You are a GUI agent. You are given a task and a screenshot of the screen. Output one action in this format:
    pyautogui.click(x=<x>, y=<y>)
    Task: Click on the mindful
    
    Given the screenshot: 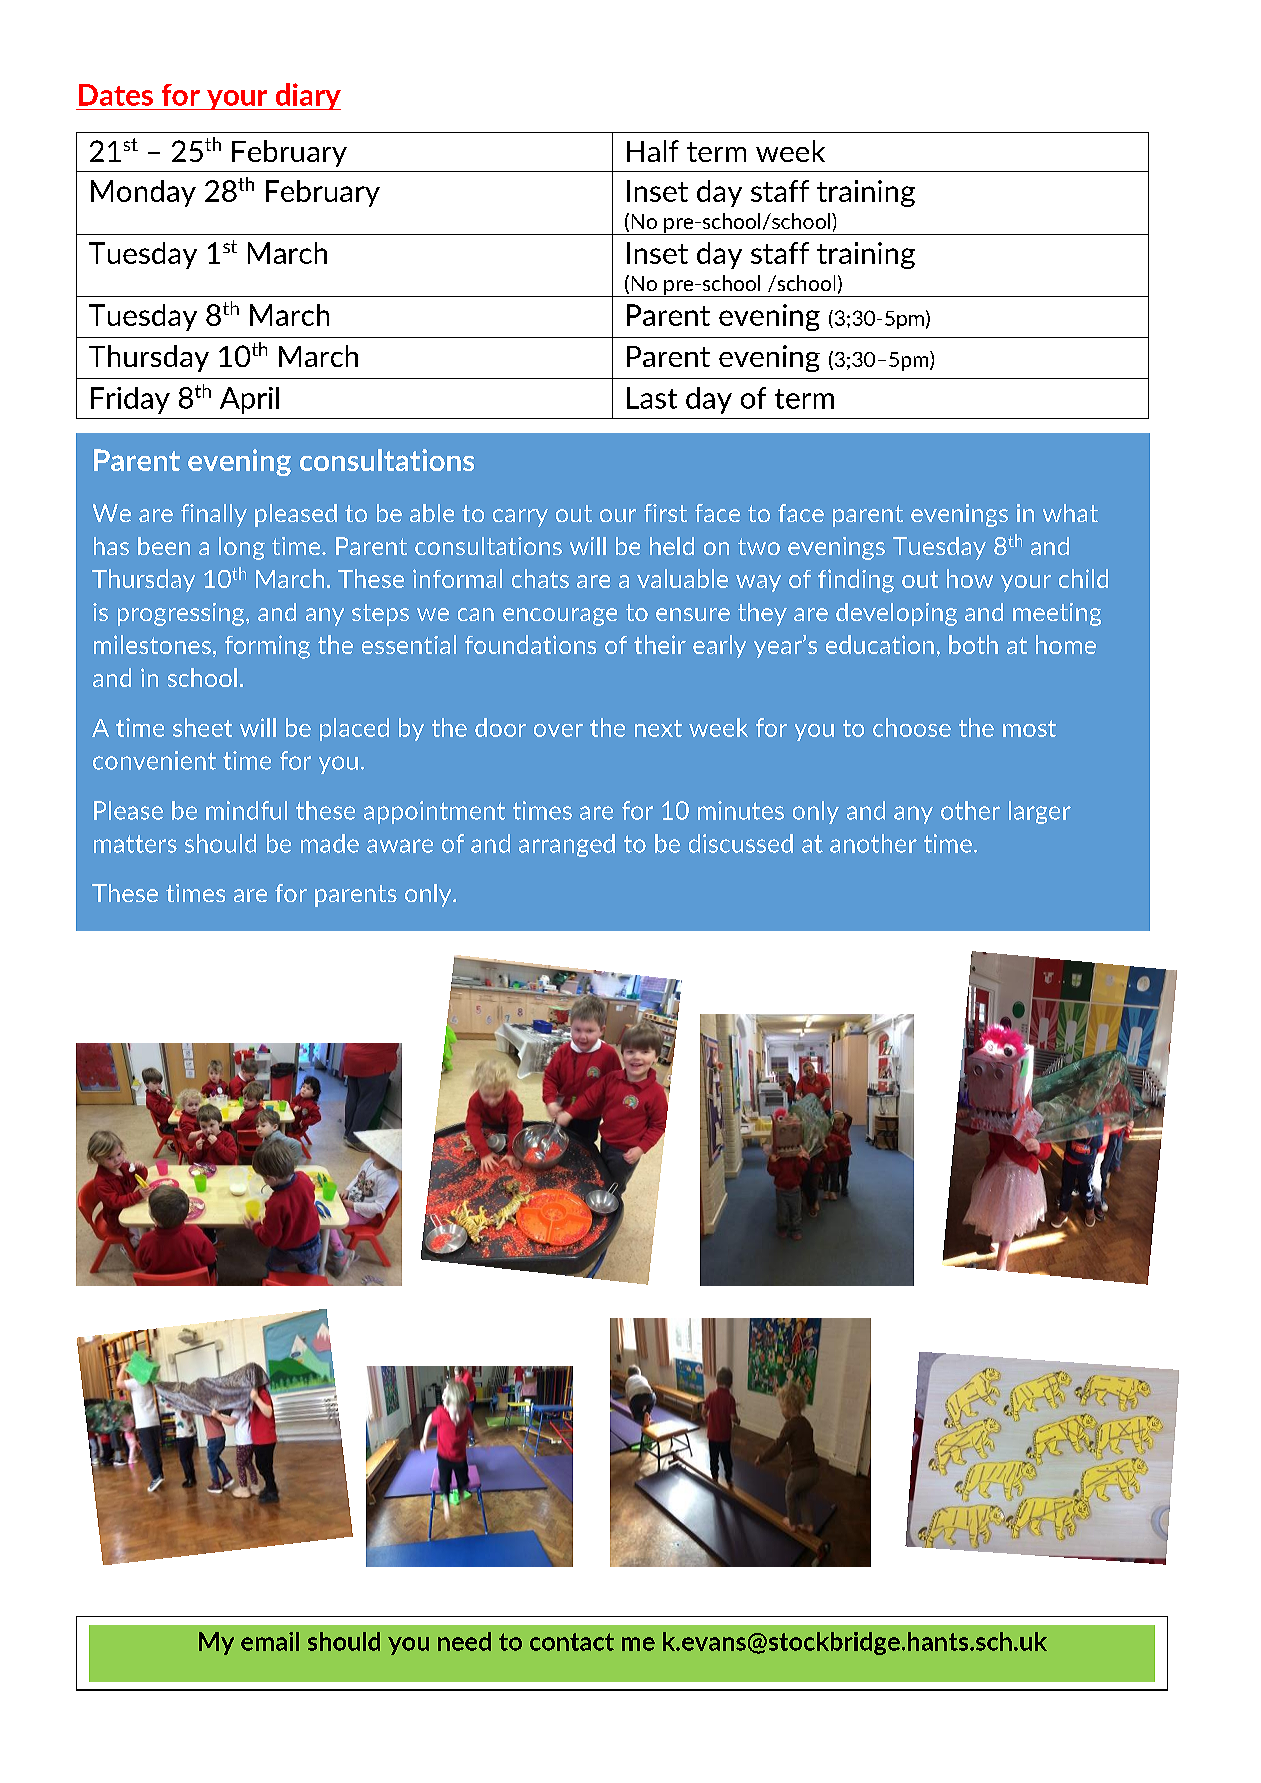 What is the action you would take?
    pyautogui.click(x=246, y=810)
